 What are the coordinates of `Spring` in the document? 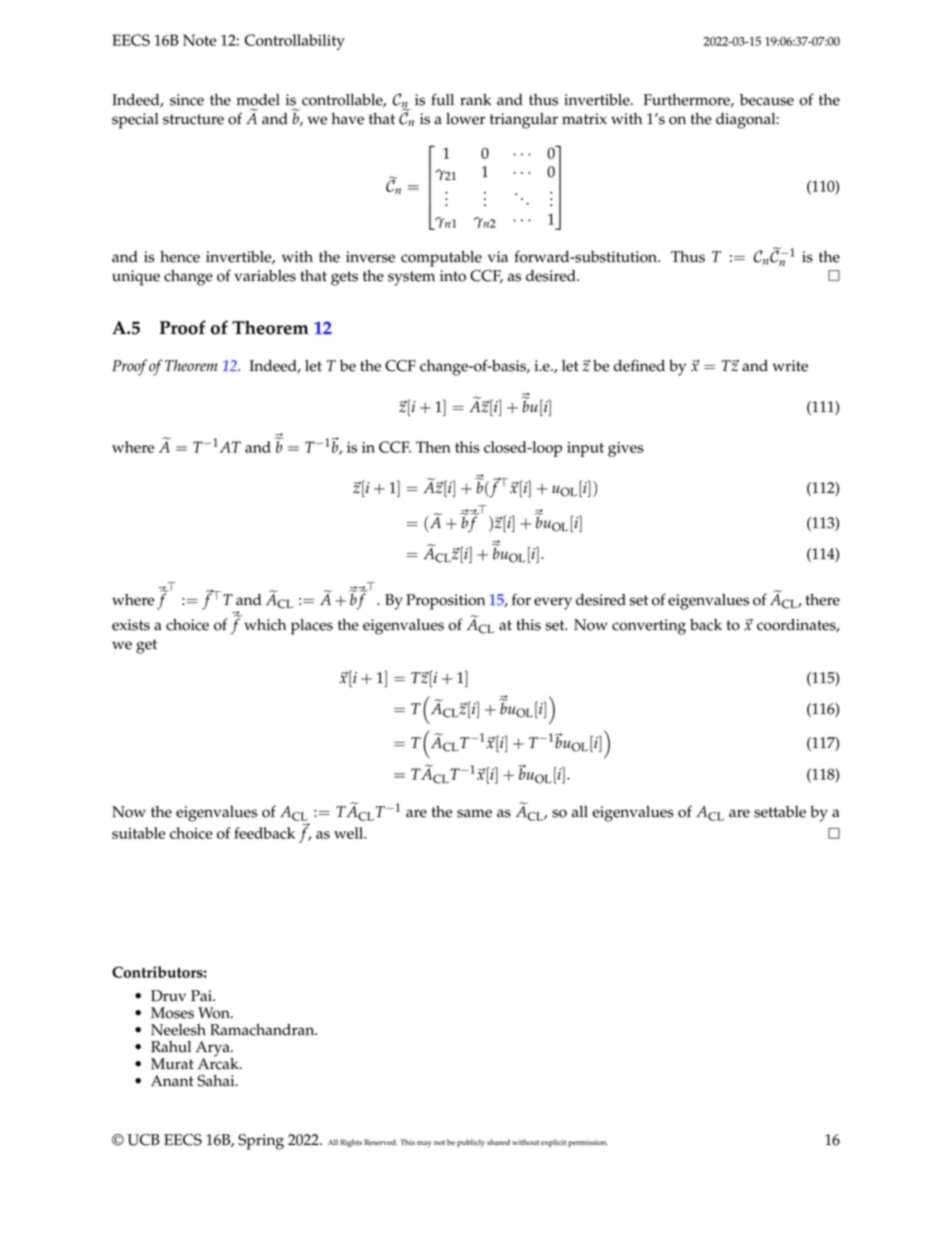 It's located at (261, 1142).
